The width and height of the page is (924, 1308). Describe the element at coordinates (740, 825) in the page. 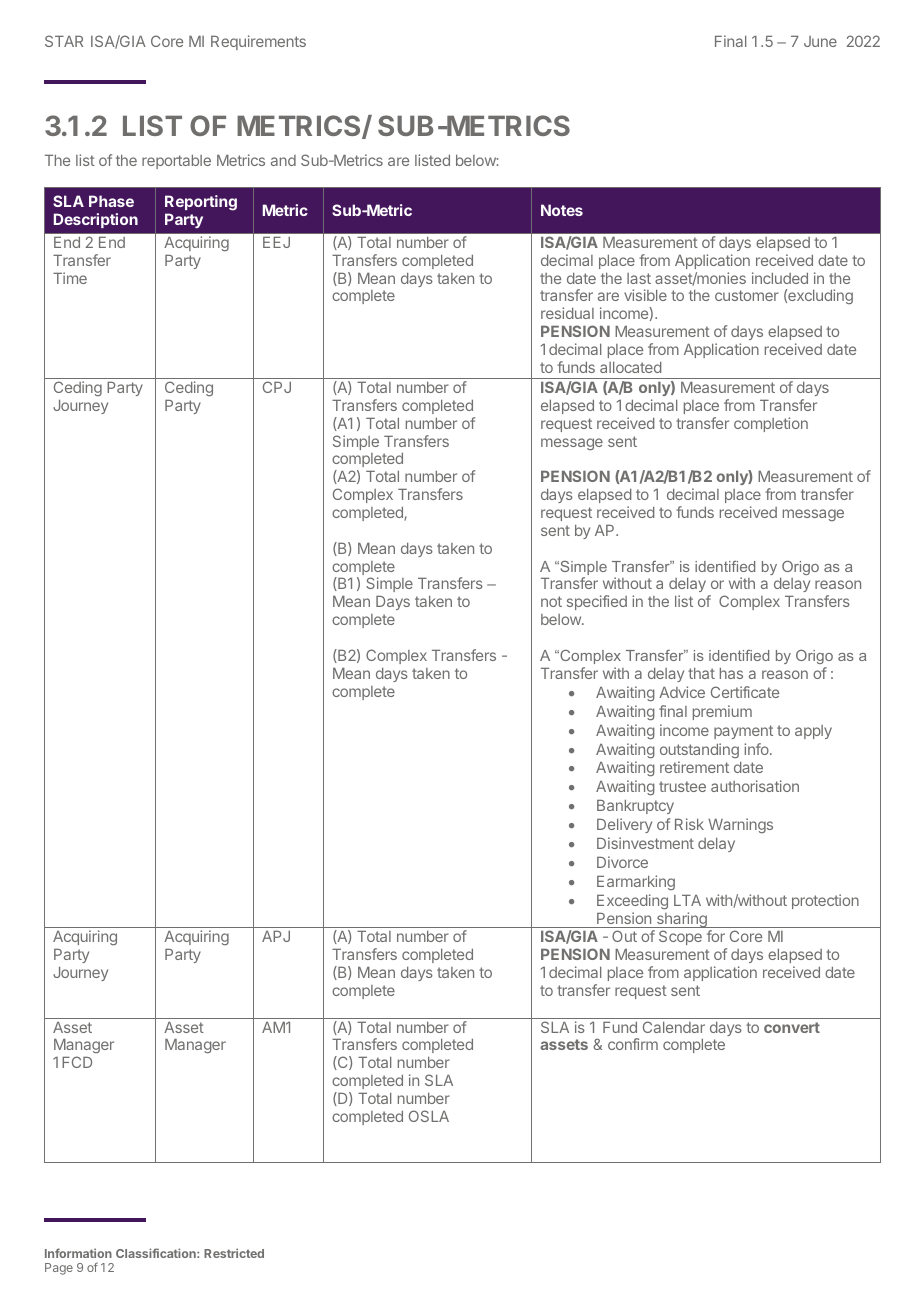

I see `Warnings` at that location.
